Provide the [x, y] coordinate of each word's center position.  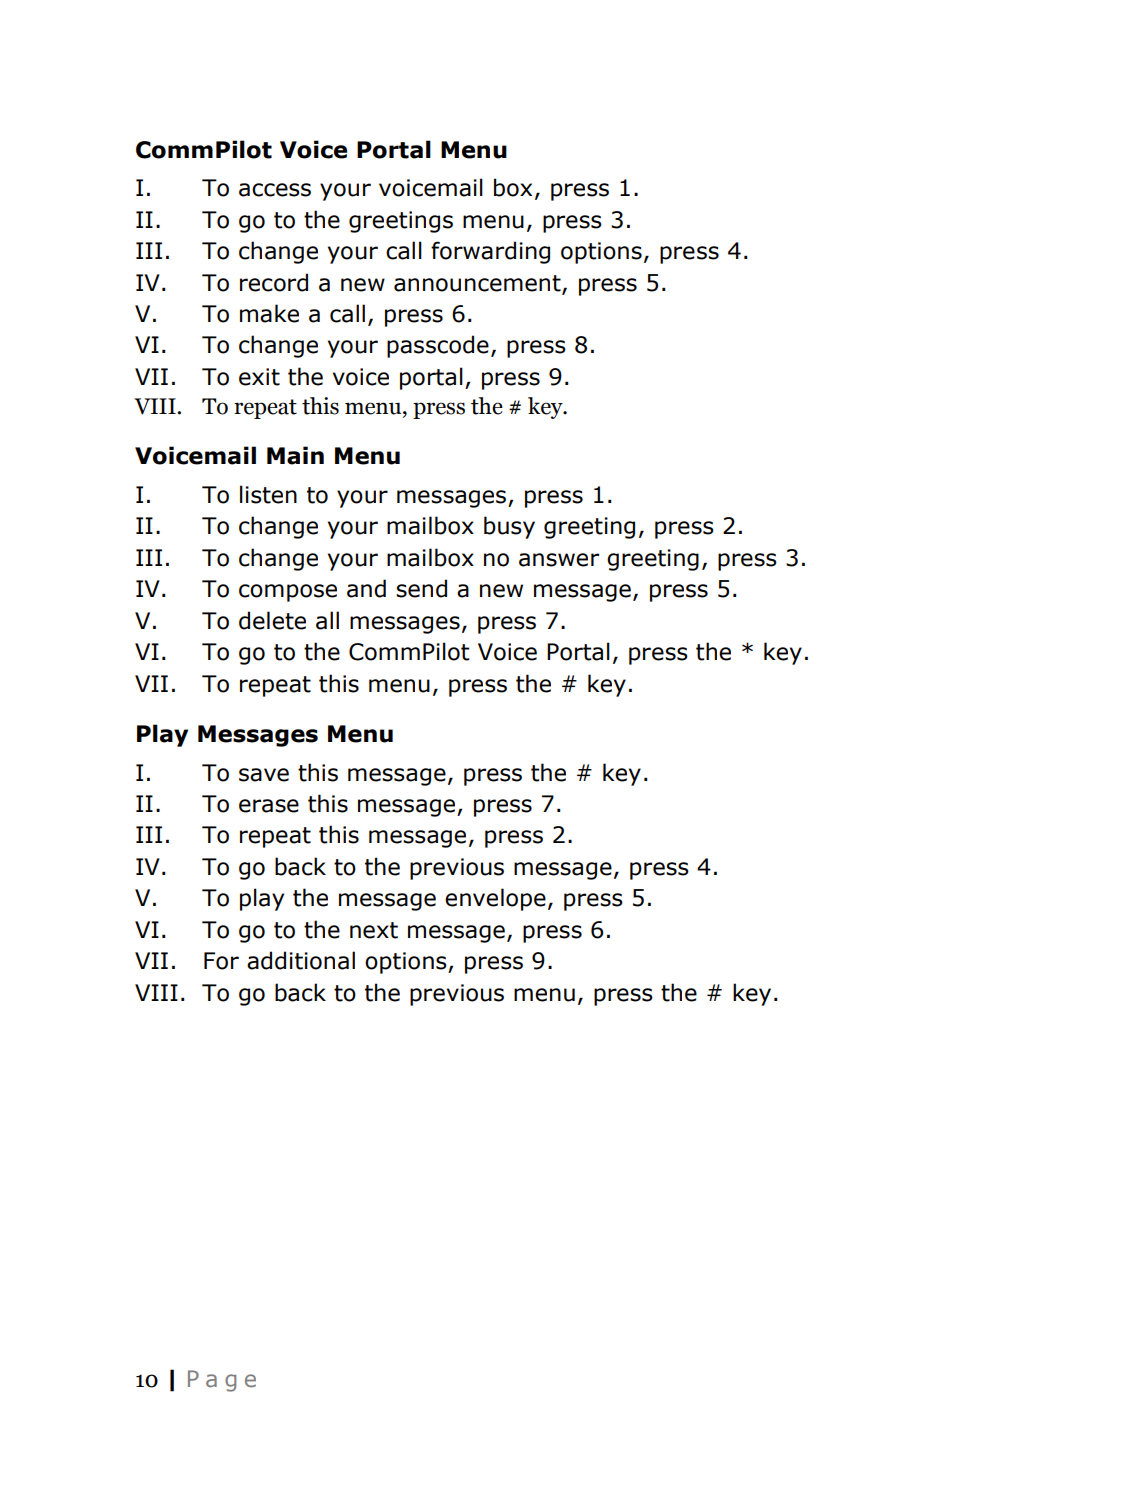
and [366, 588]
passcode [438, 346]
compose [288, 593]
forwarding [490, 252]
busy [509, 527]
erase [269, 806]
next [374, 930]
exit [259, 377]
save [264, 775]
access [275, 190]
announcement [478, 284]
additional [301, 960]
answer [559, 560]
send [421, 588]
